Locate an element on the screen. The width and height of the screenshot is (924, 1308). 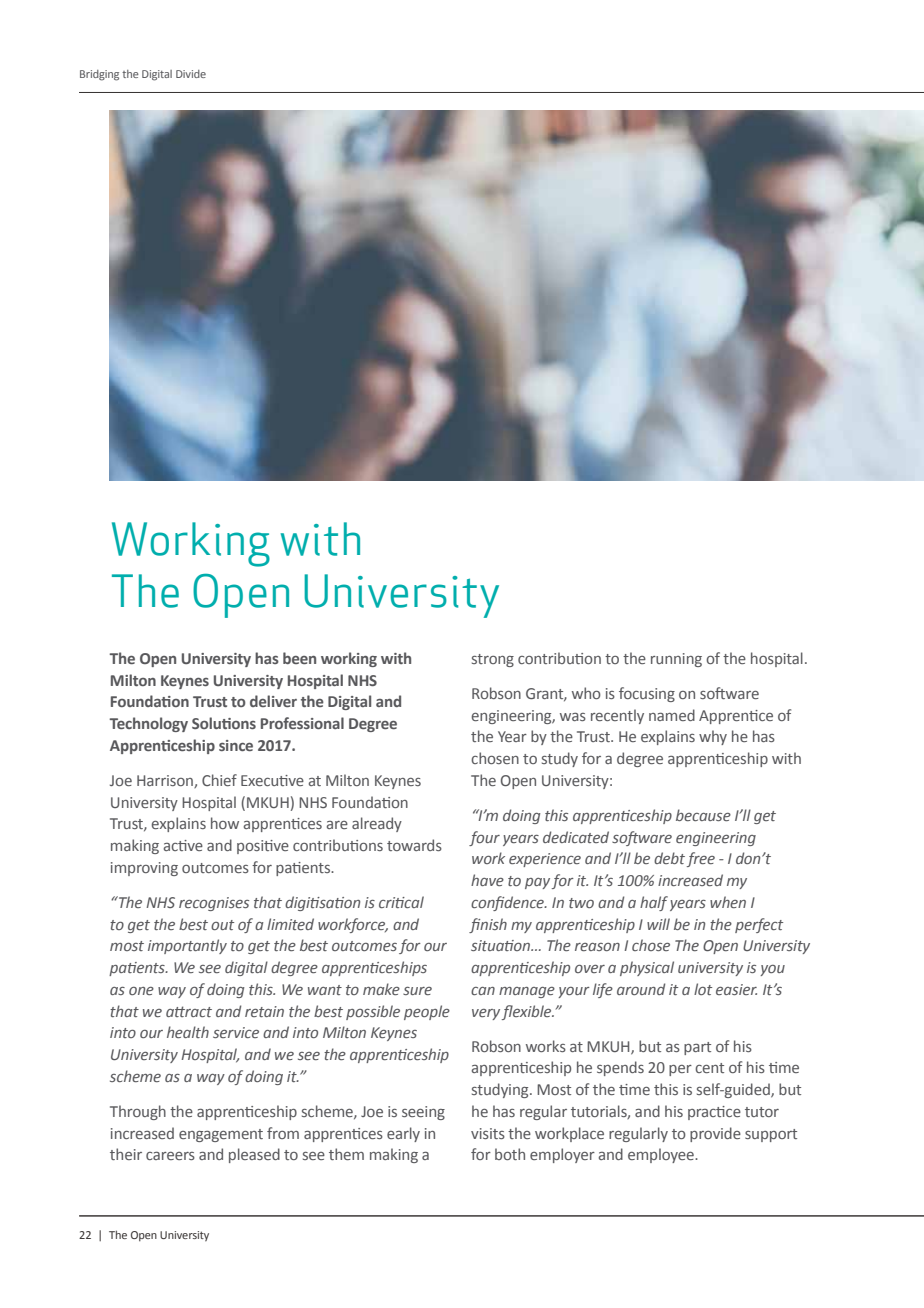
running is located at coordinates (676, 660).
